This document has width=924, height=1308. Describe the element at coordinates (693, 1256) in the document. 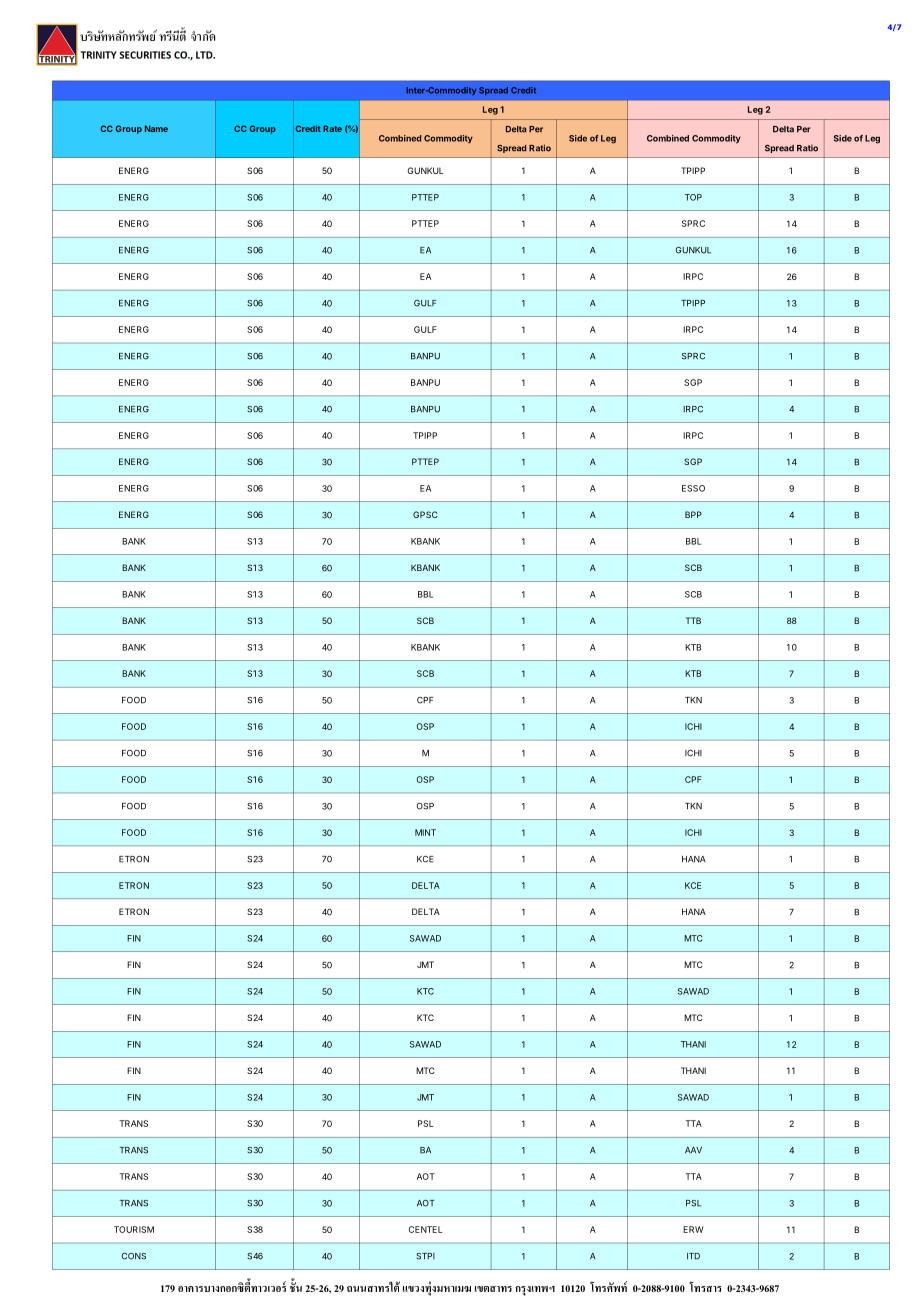

I see `ITD` at that location.
